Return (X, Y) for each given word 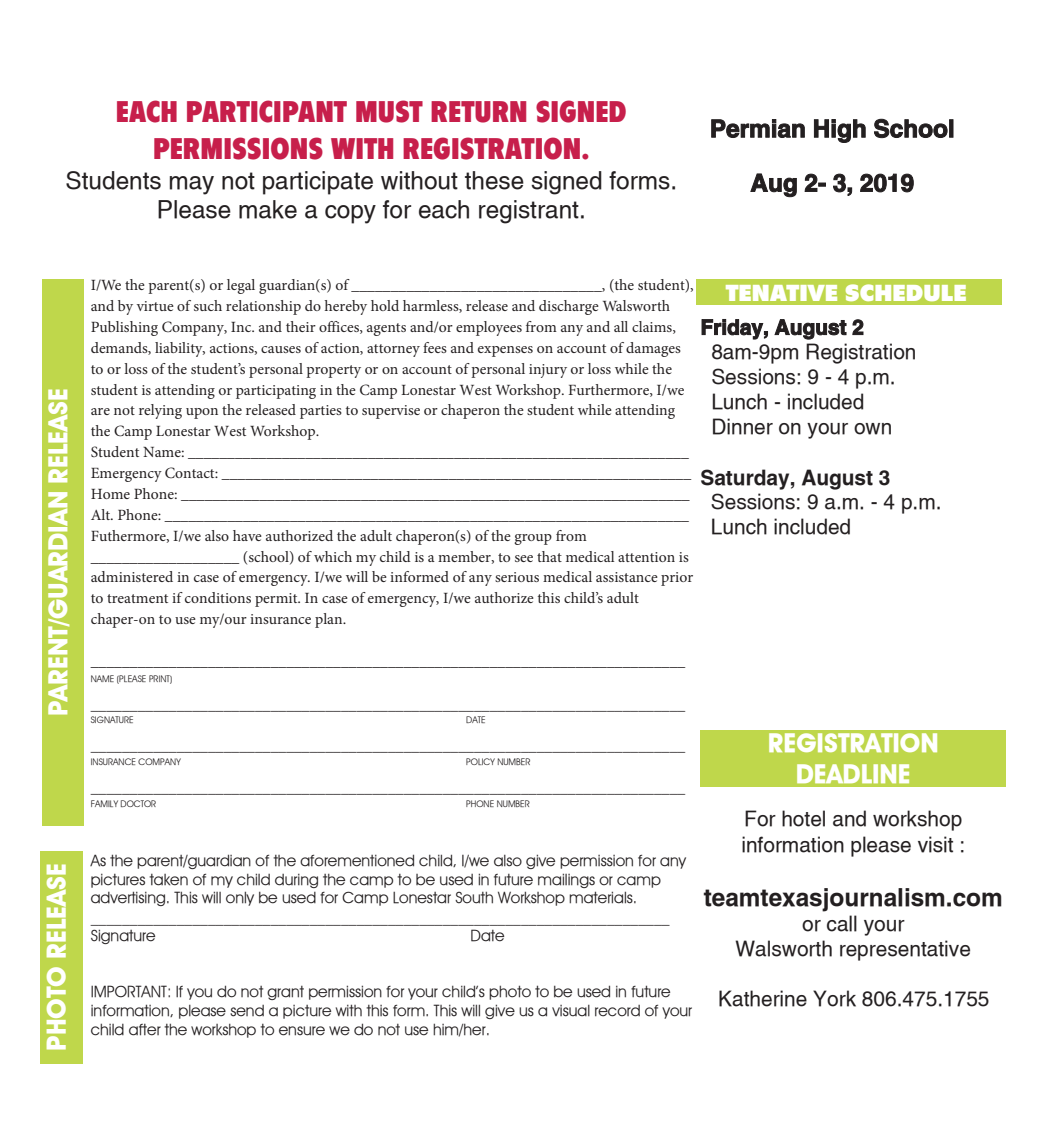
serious (517, 577)
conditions (218, 597)
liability (180, 349)
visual (571, 1011)
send (247, 1011)
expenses (505, 351)
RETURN (478, 112)
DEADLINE (853, 773)
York (834, 998)
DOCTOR (138, 803)
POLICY (480, 761)
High (840, 131)
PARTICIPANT (267, 111)
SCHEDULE (906, 292)
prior (677, 579)
